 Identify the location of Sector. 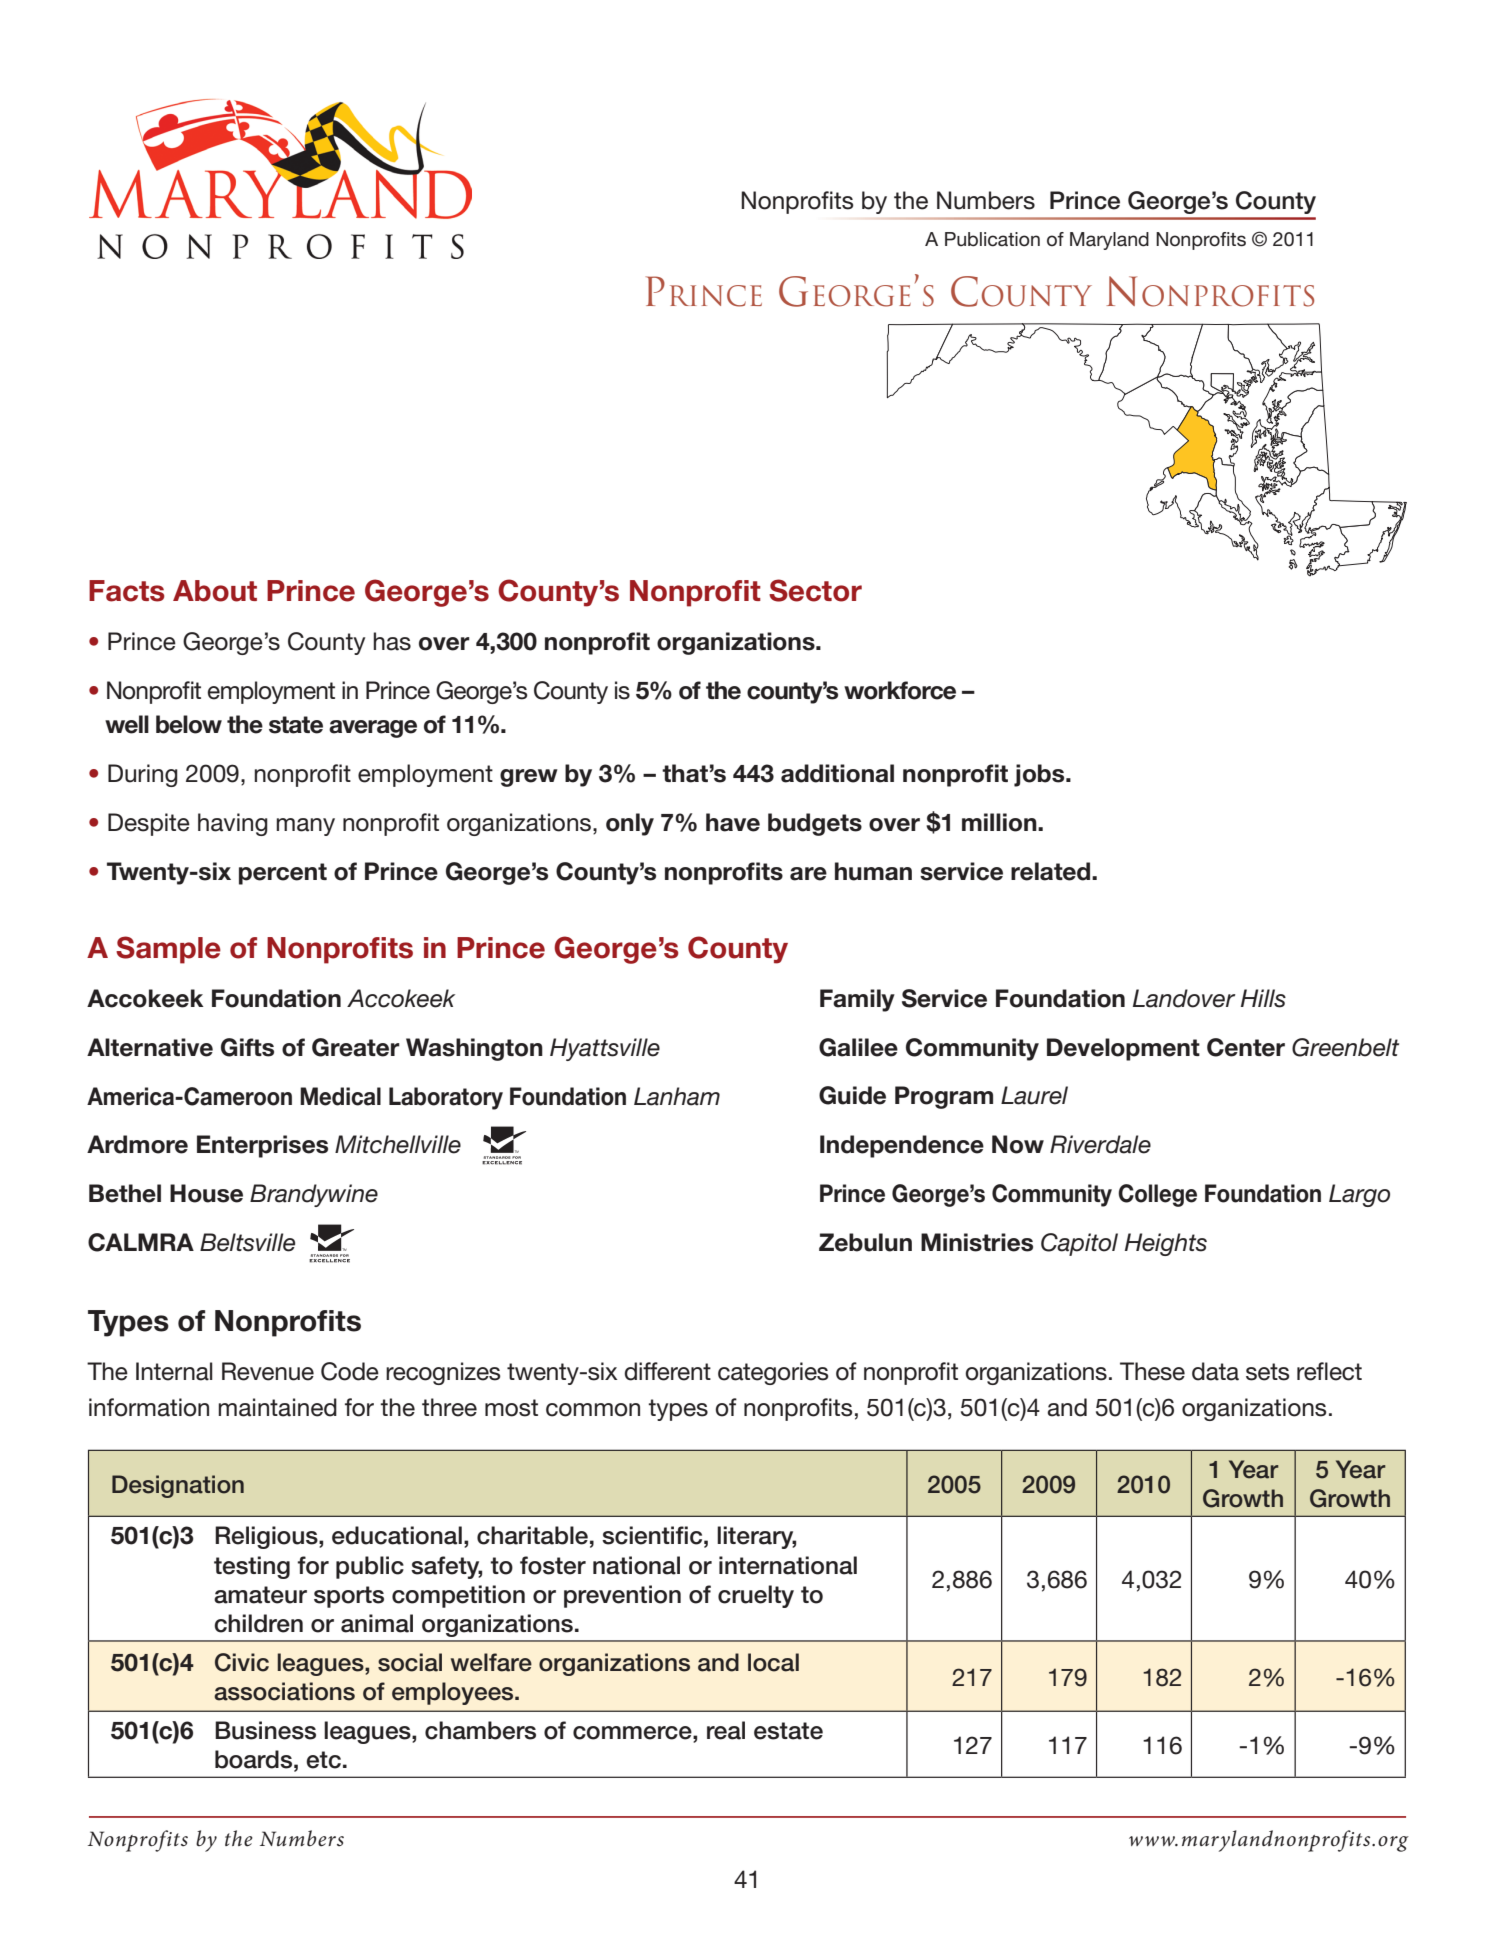
(815, 590).
